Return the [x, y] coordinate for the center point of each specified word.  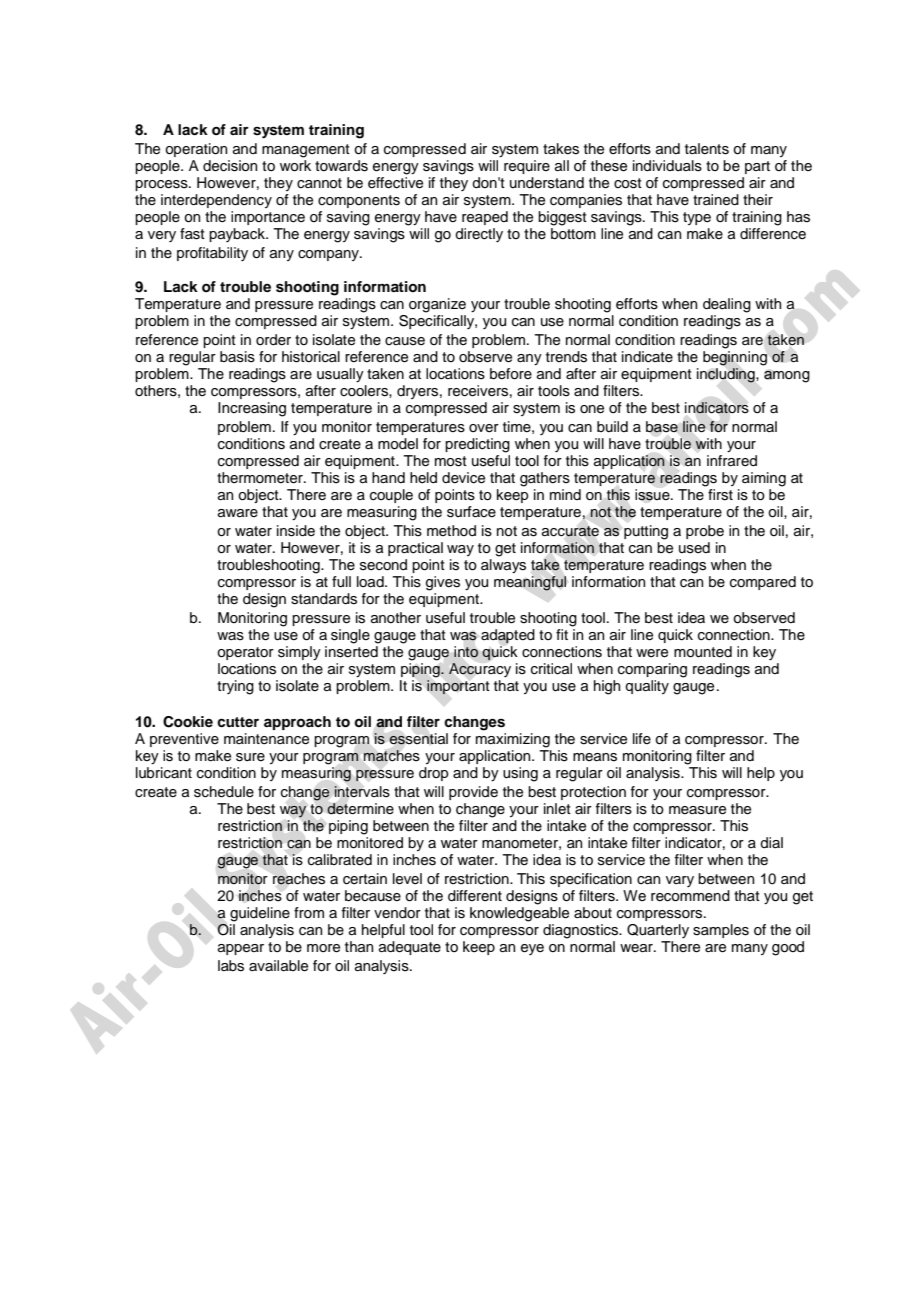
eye [532, 949]
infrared [732, 460]
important [458, 687]
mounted [703, 652]
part [757, 167]
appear [241, 949]
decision [230, 166]
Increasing [252, 409]
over [484, 428]
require [527, 167]
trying [235, 687]
